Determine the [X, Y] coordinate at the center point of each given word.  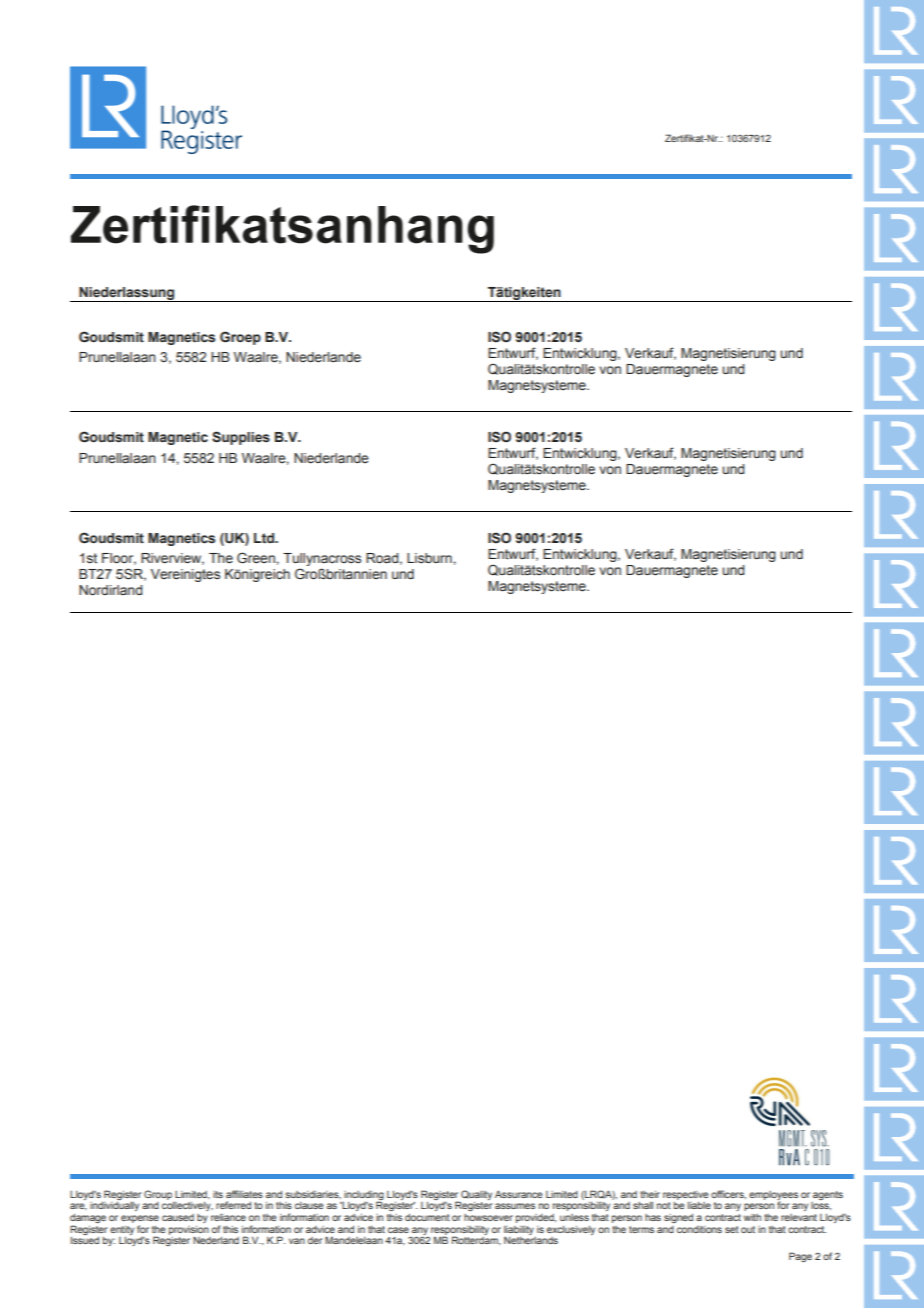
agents [828, 1195]
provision [189, 1230]
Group [158, 1195]
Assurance [519, 1194]
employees [773, 1196]
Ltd [265, 538]
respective [686, 1195]
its [218, 1194]
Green [256, 558]
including [364, 1196]
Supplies [241, 438]
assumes [515, 1206]
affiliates [244, 1194]
